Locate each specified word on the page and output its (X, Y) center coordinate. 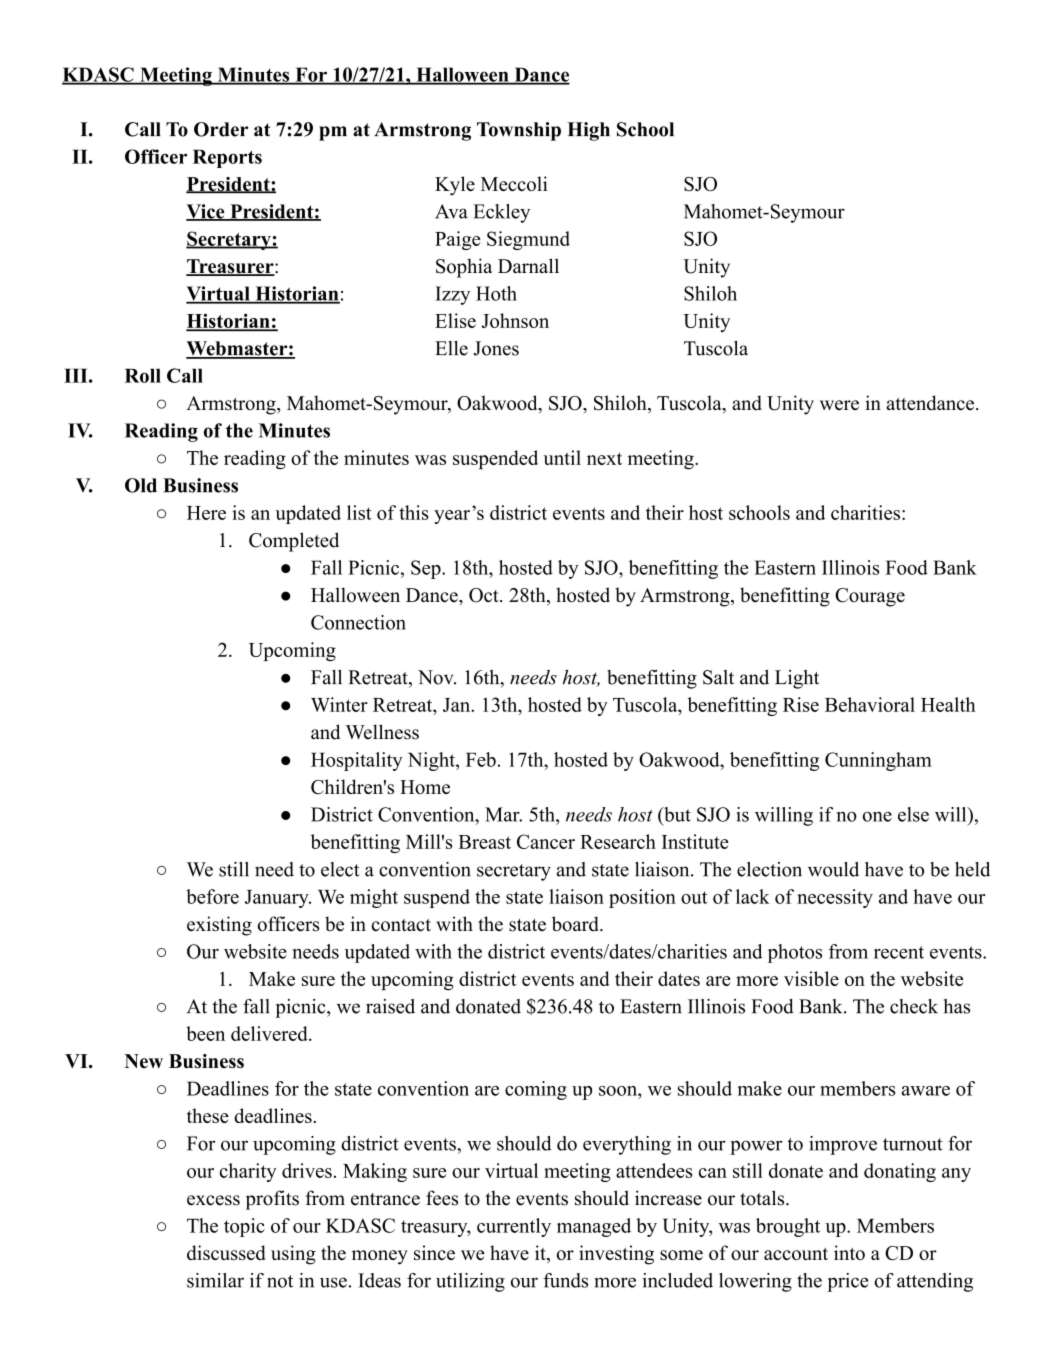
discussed (226, 1252)
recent (899, 952)
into (849, 1252)
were (839, 405)
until (562, 457)
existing (219, 926)
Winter (339, 704)
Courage (870, 597)
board (576, 924)
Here (206, 513)
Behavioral (870, 704)
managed (594, 1227)
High (588, 131)
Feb (481, 759)
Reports (227, 158)
